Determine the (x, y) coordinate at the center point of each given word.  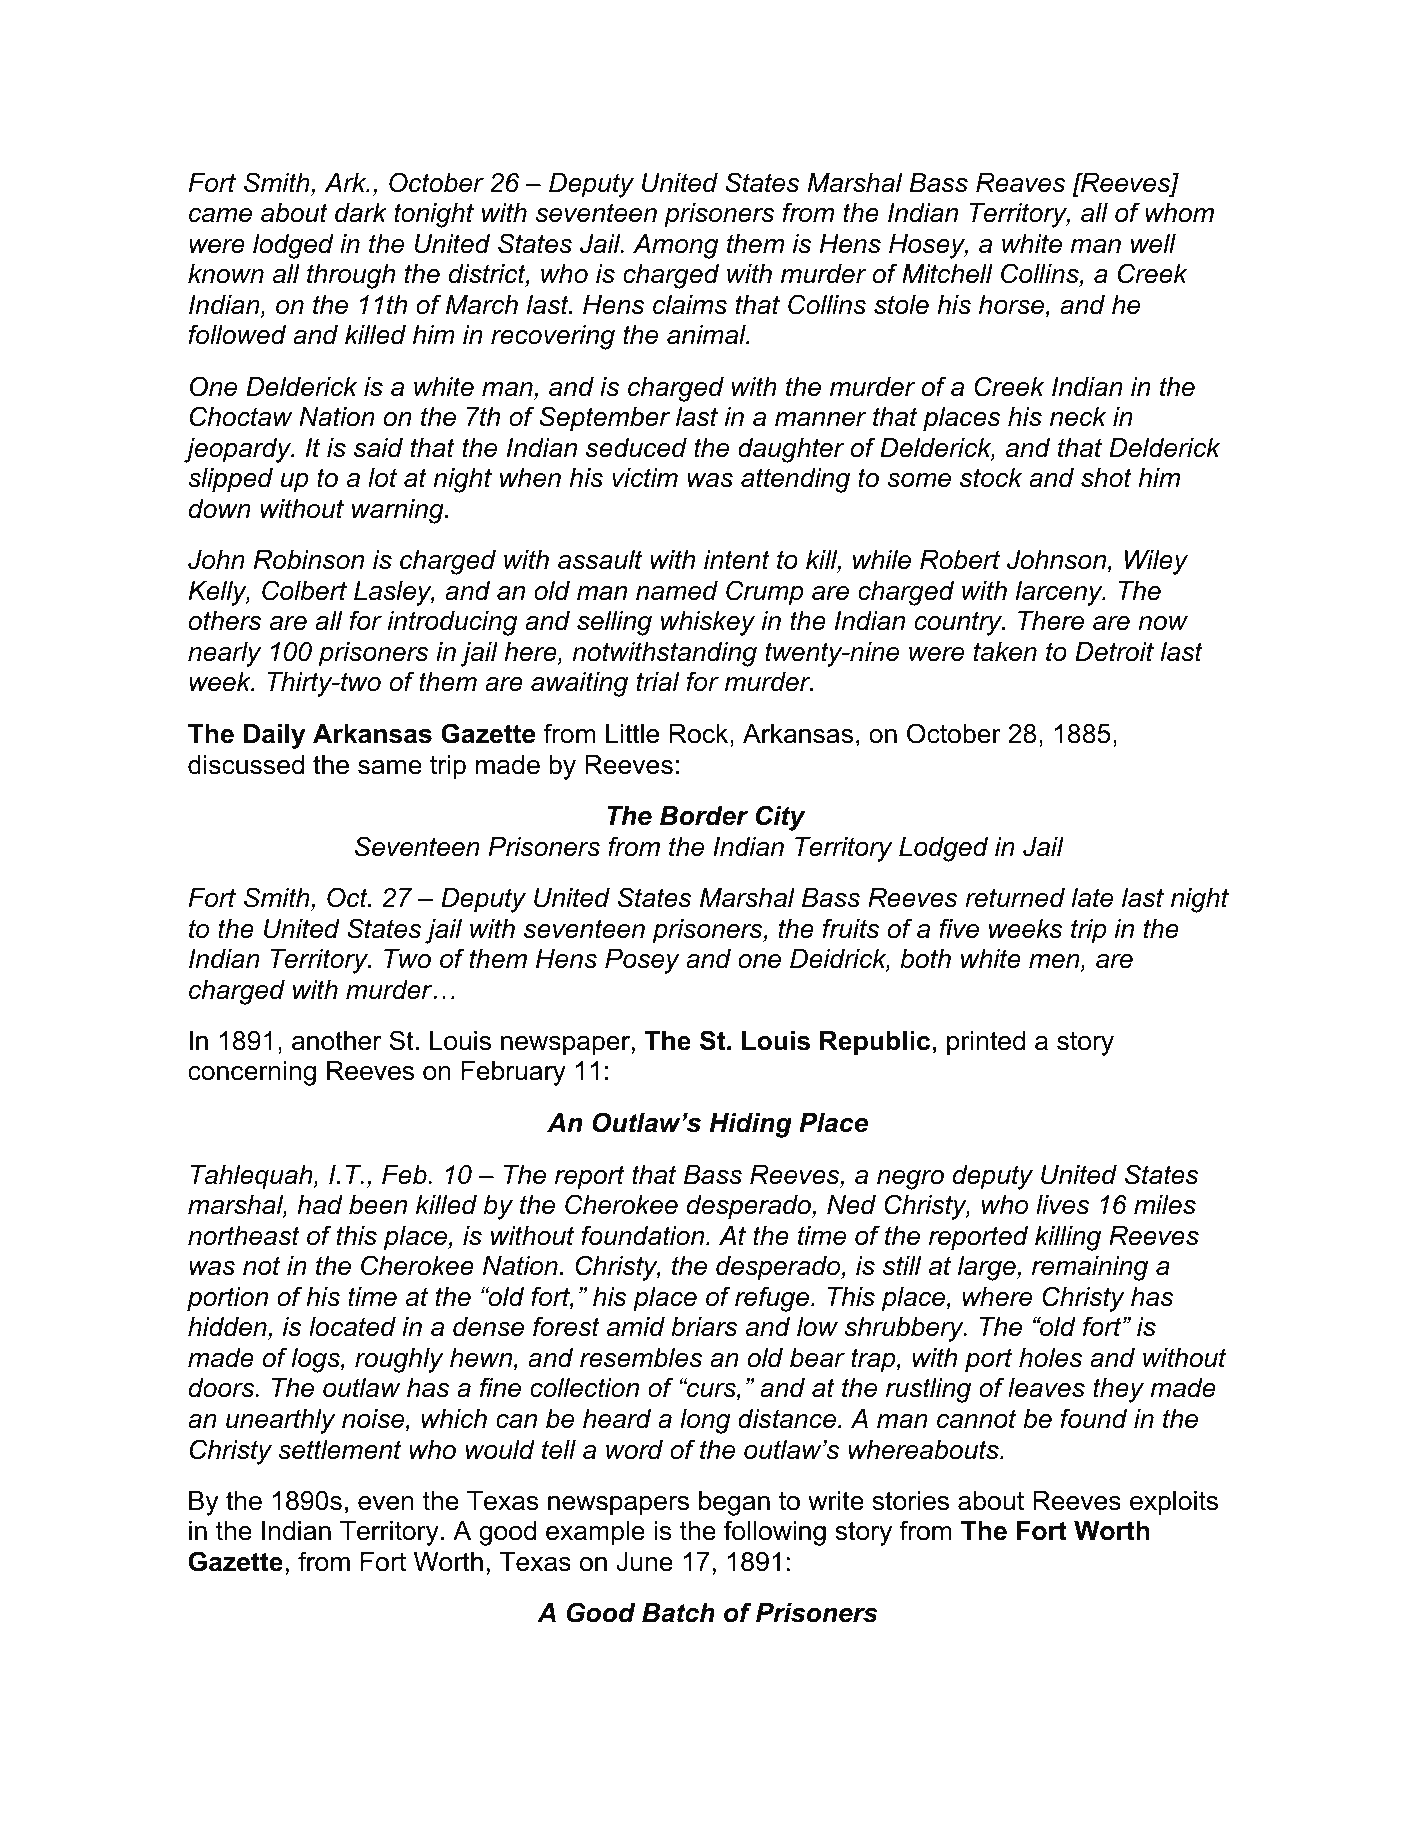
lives (1062, 1205)
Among (675, 246)
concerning (252, 1073)
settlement (339, 1450)
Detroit (1114, 652)
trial (658, 682)
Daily (274, 736)
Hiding (750, 1125)
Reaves (1020, 183)
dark (361, 213)
